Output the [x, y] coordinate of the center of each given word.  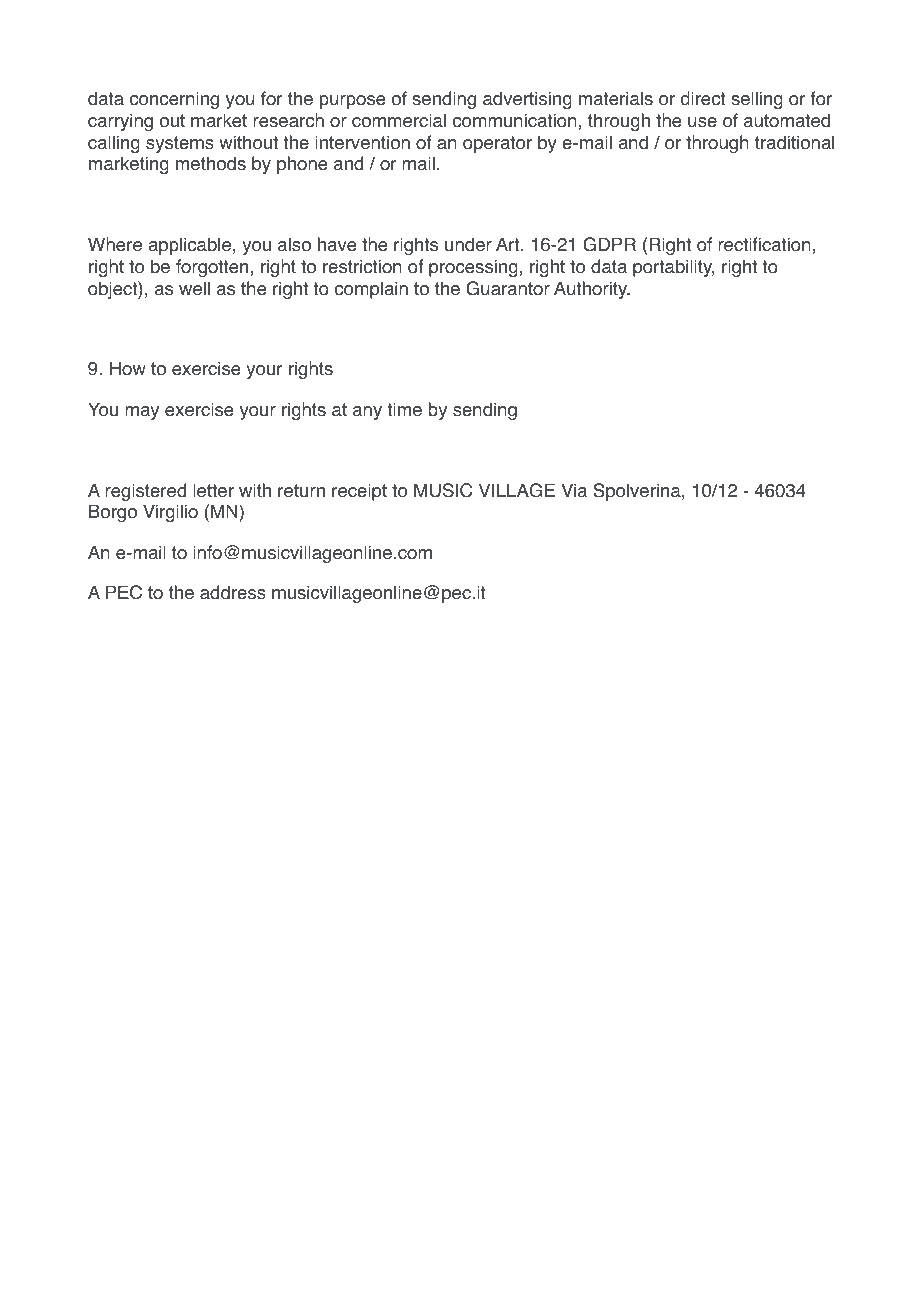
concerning [174, 100]
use [702, 122]
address [233, 592]
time [405, 409]
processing [473, 268]
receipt [359, 492]
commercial [399, 120]
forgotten [212, 268]
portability [674, 268]
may [142, 413]
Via [574, 490]
